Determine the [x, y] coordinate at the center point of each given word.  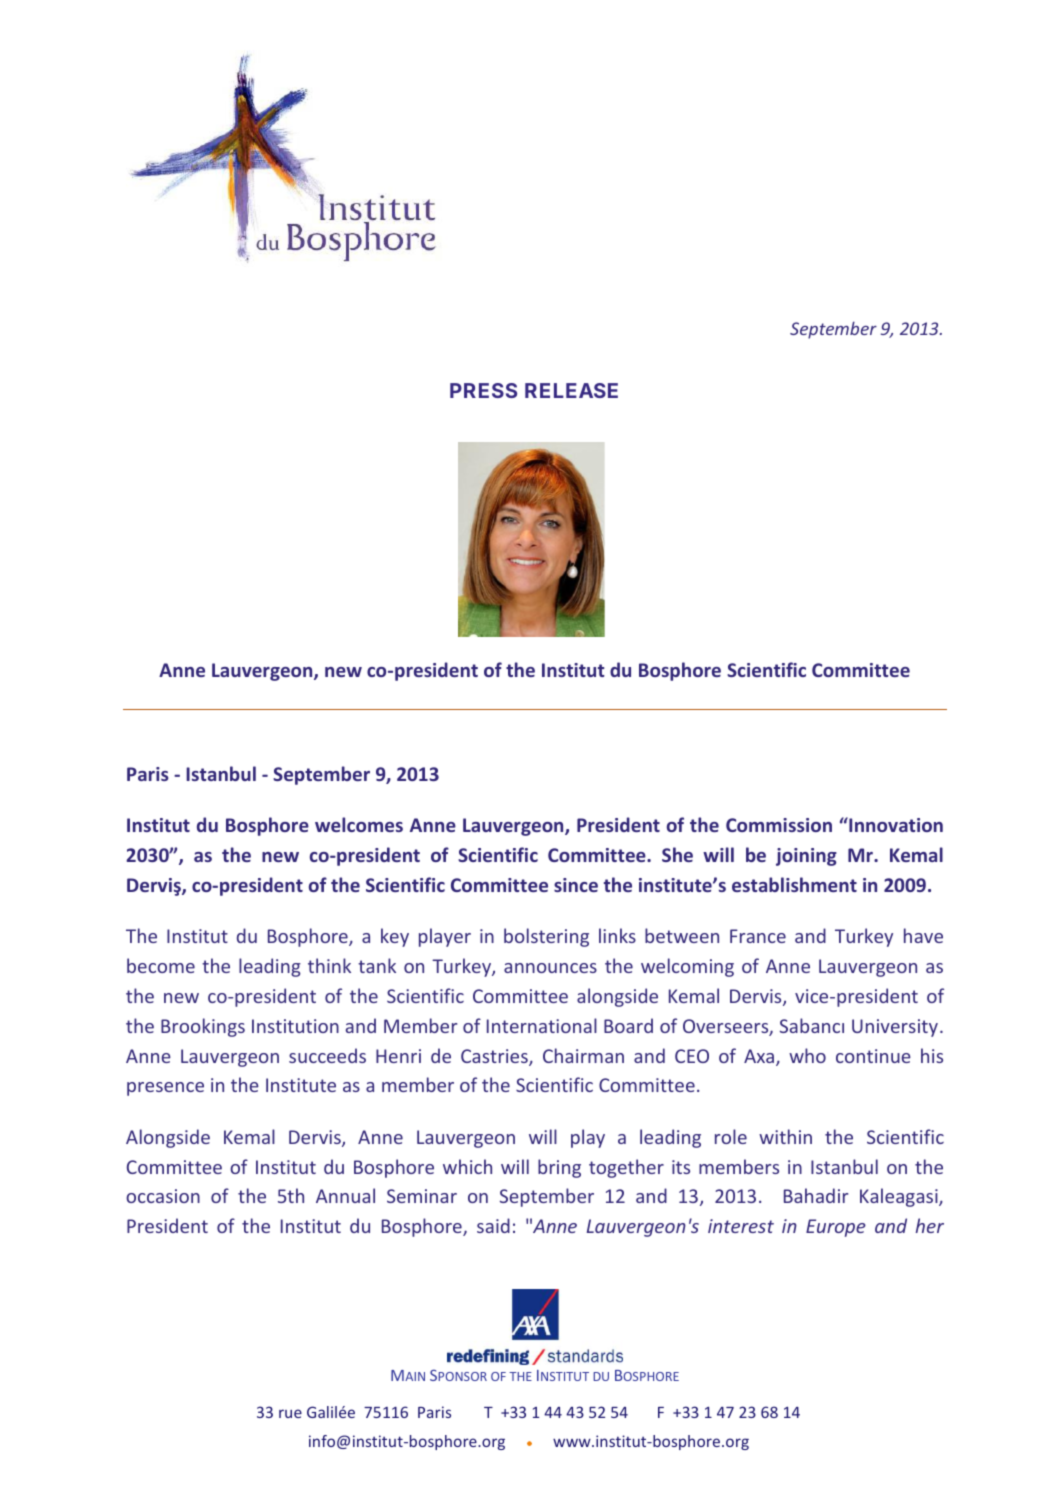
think [329, 965]
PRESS [483, 390]
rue [290, 1413]
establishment [794, 884]
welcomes [359, 824]
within [785, 1136]
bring [559, 1168]
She [677, 854]
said [493, 1225]
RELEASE [571, 390]
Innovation [895, 824]
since [576, 885]
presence [165, 1089]
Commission [779, 825]
